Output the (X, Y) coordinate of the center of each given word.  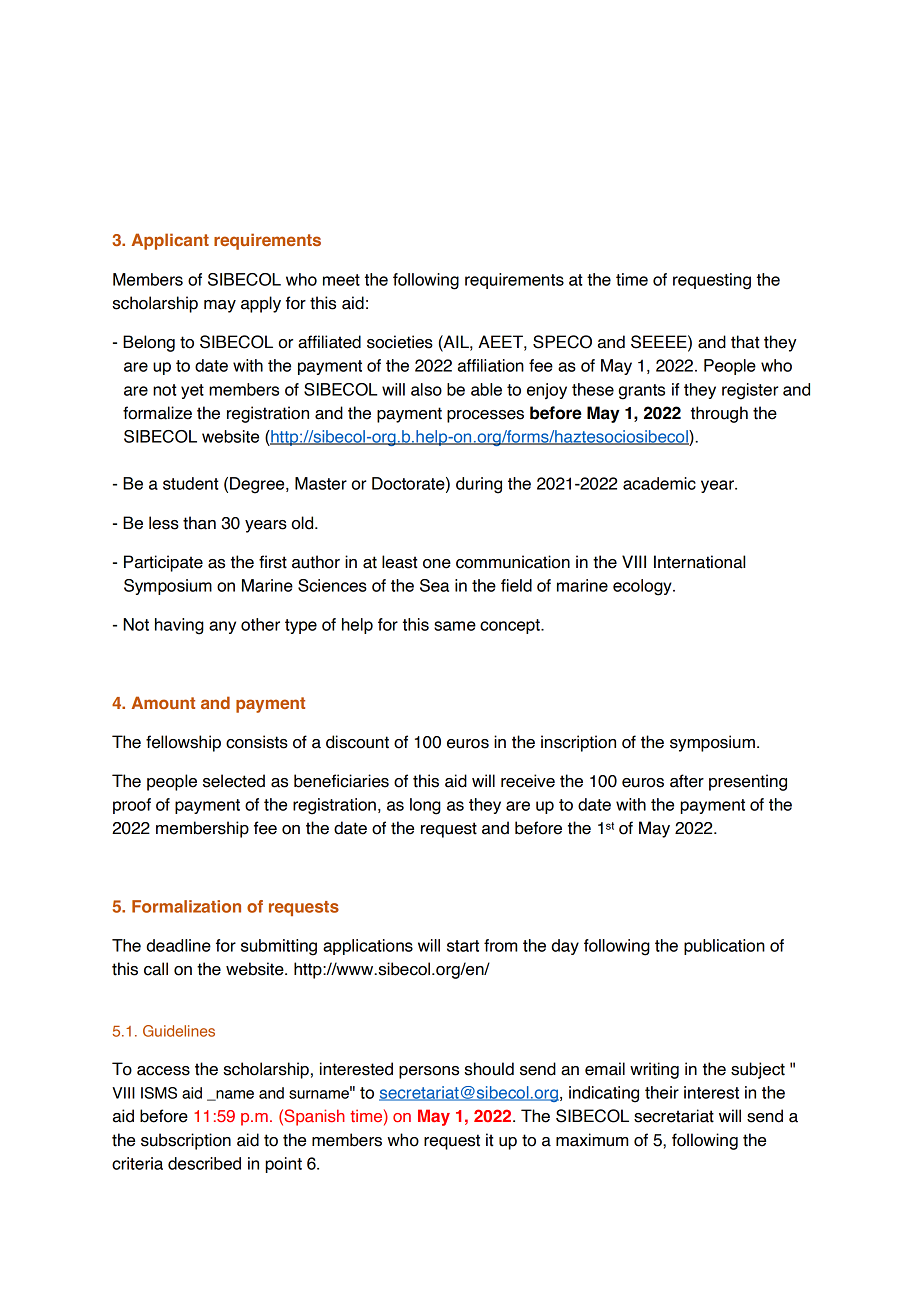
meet (341, 280)
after (687, 781)
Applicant (170, 241)
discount (357, 742)
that (745, 342)
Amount (163, 702)
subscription (186, 1141)
